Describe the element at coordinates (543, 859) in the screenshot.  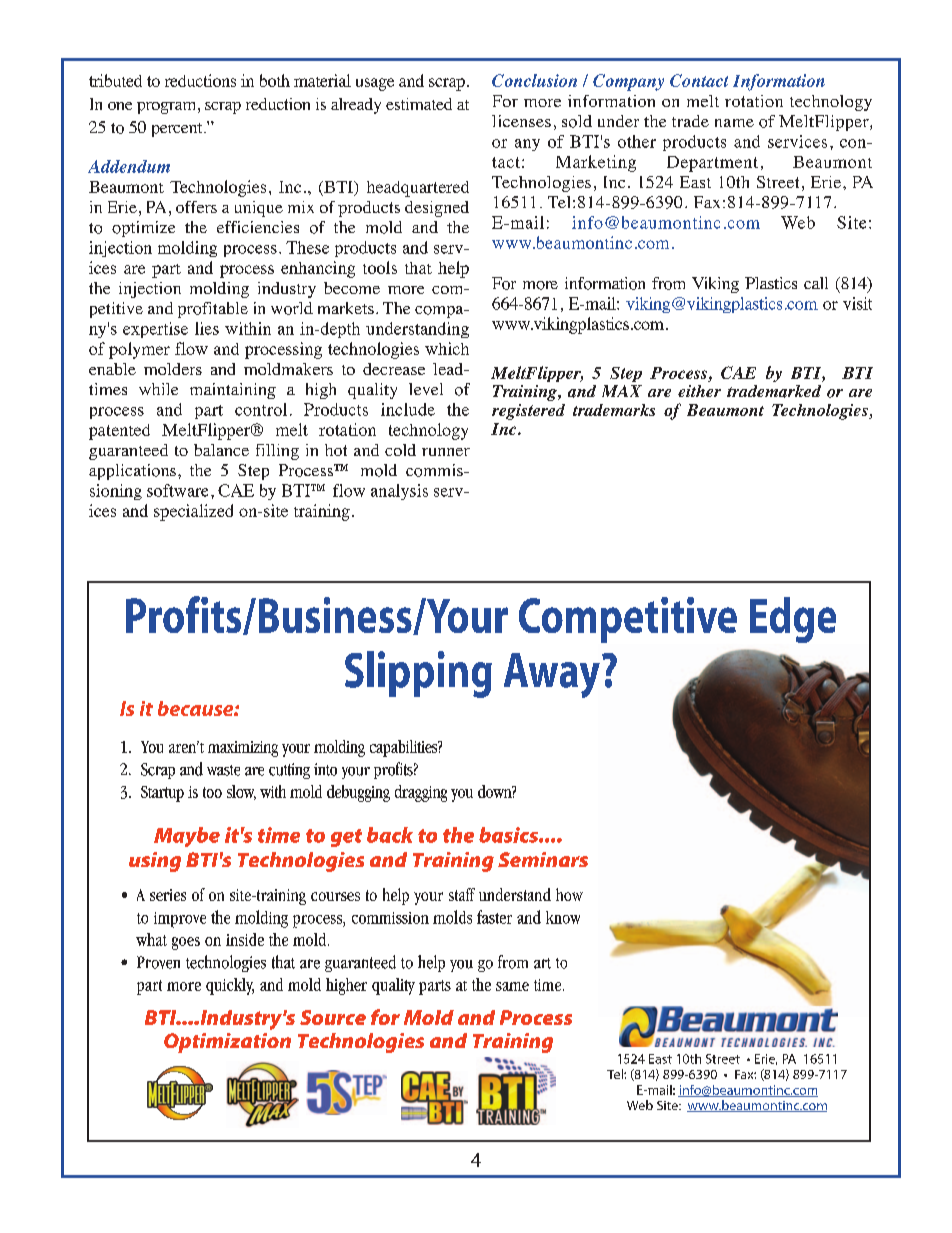
I see `Seminars` at that location.
